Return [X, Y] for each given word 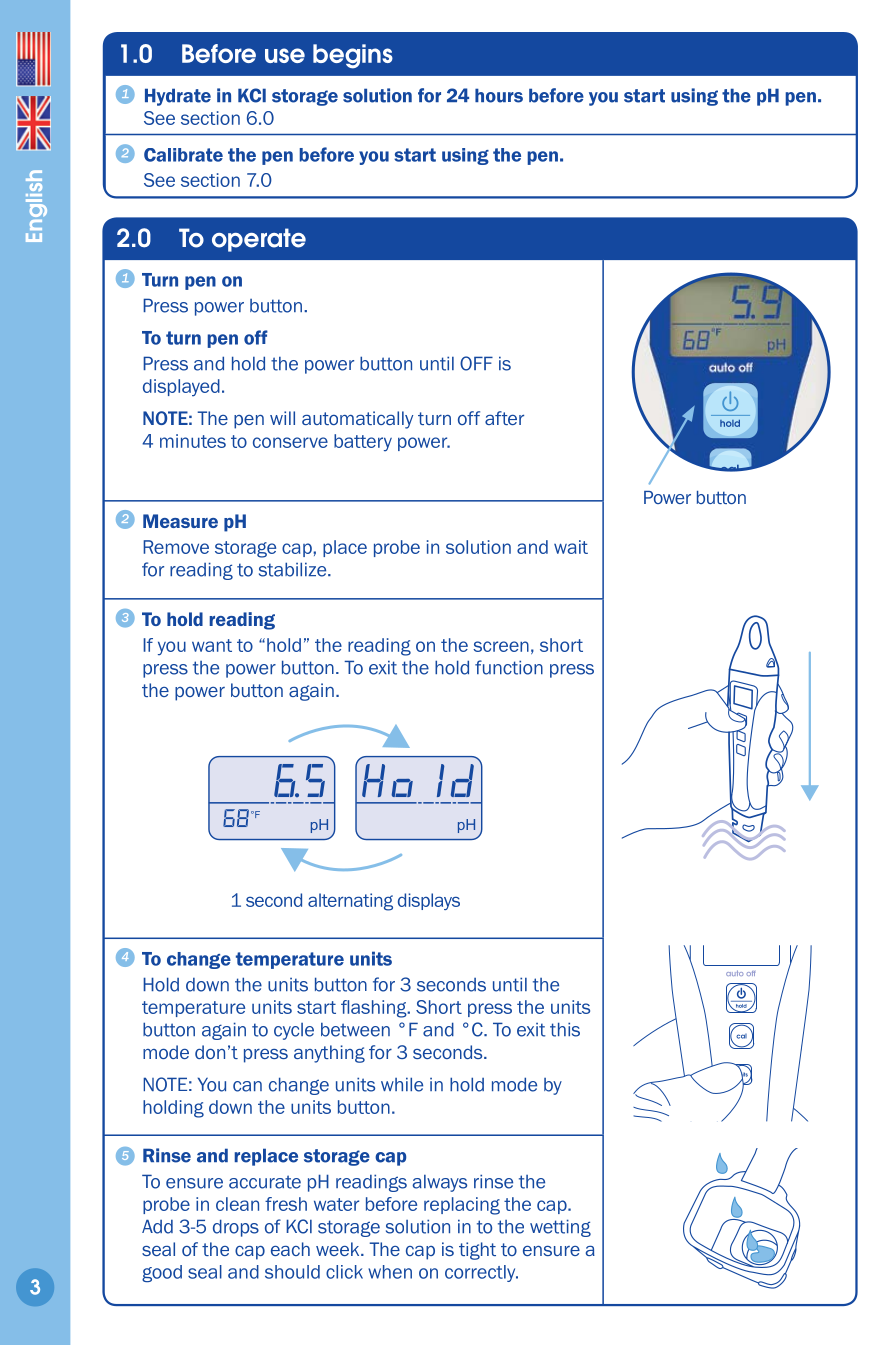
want [212, 645]
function [509, 667]
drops [236, 1228]
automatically [357, 420]
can [247, 1086]
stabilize [294, 569]
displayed [181, 387]
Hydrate [178, 97]
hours [499, 95]
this [565, 1029]
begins [353, 56]
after [504, 418]
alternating [350, 902]
